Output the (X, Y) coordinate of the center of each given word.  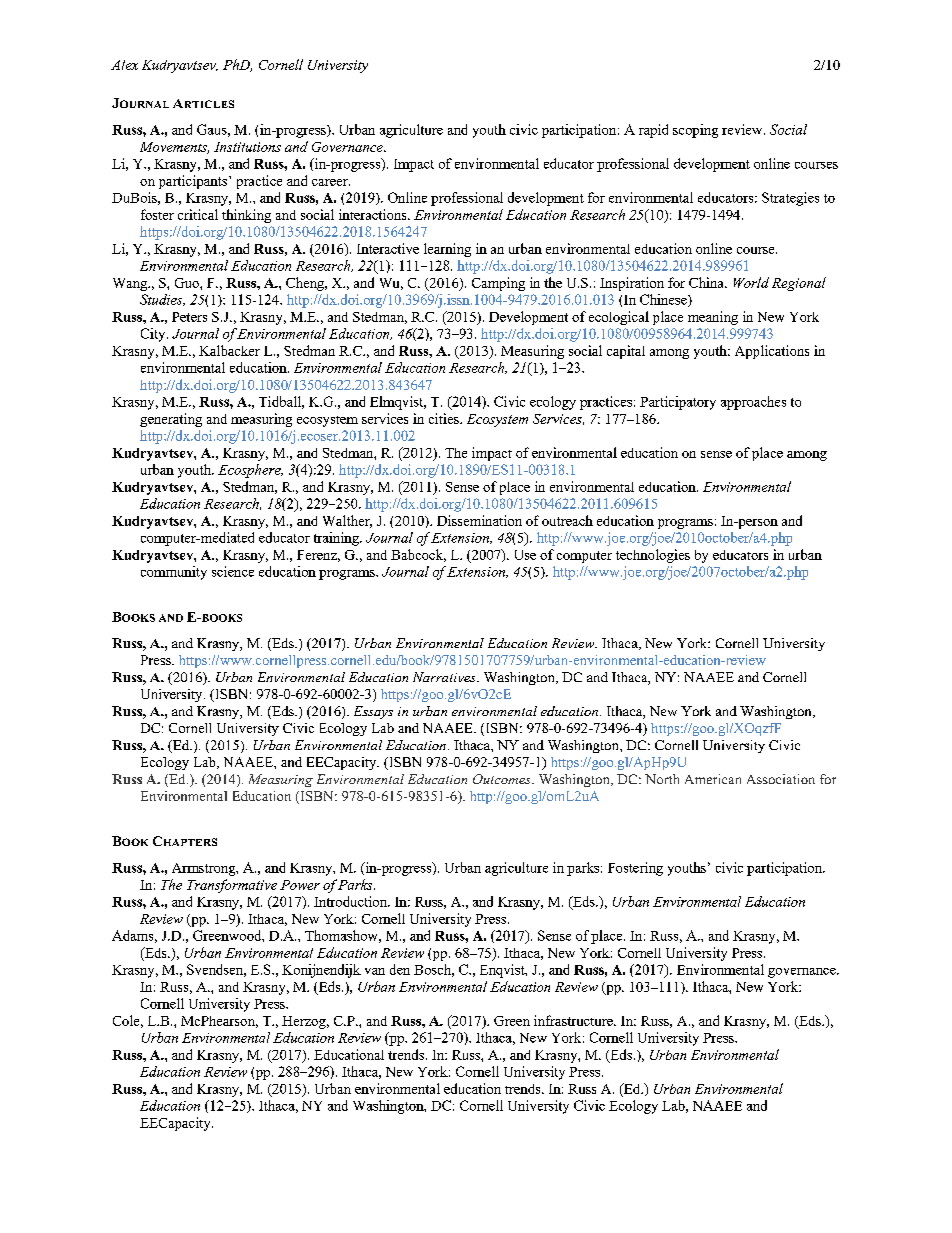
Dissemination (479, 520)
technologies (653, 556)
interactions (374, 214)
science (233, 571)
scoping (695, 131)
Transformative (232, 886)
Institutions (247, 147)
